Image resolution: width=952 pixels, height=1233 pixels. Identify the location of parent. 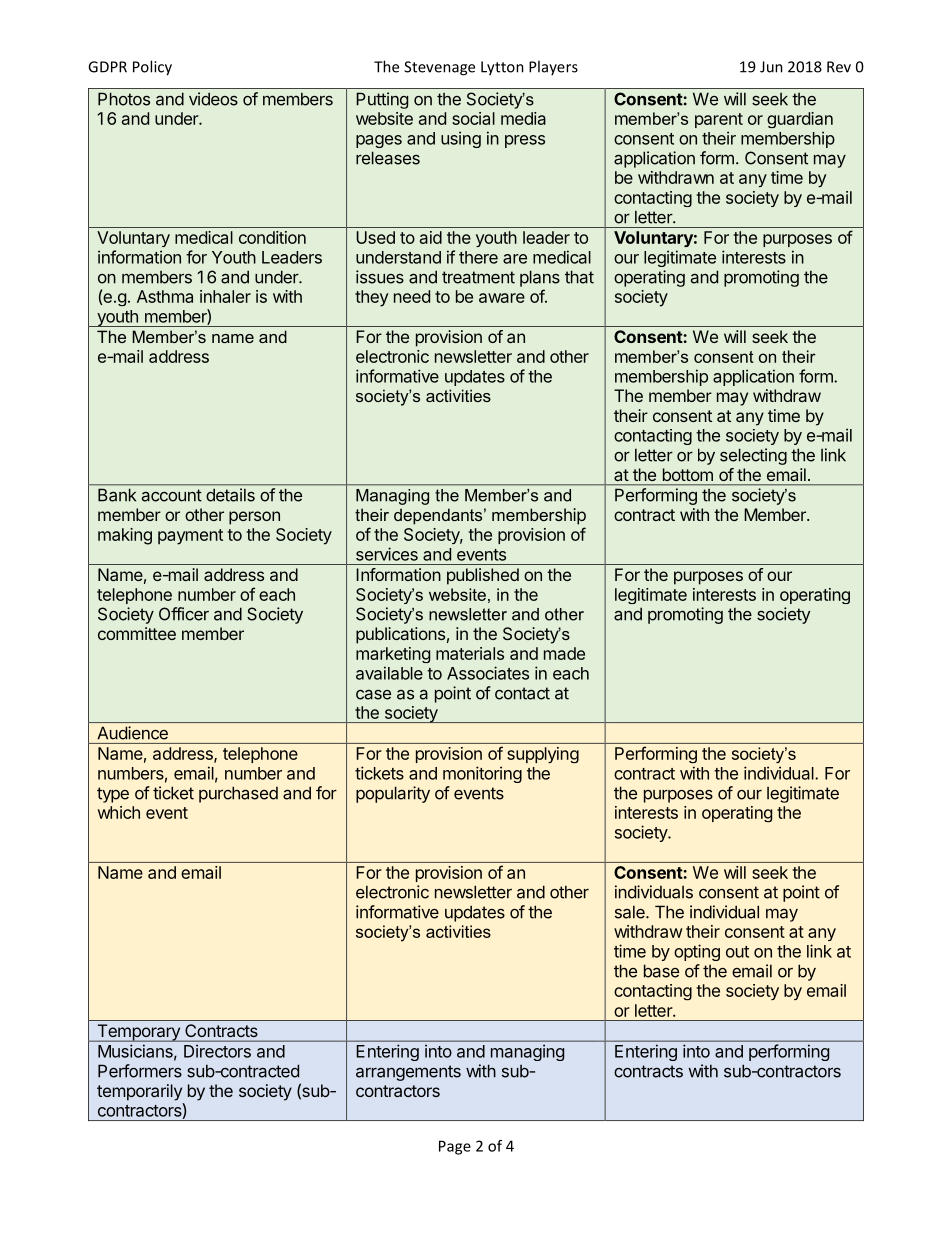
(719, 120).
